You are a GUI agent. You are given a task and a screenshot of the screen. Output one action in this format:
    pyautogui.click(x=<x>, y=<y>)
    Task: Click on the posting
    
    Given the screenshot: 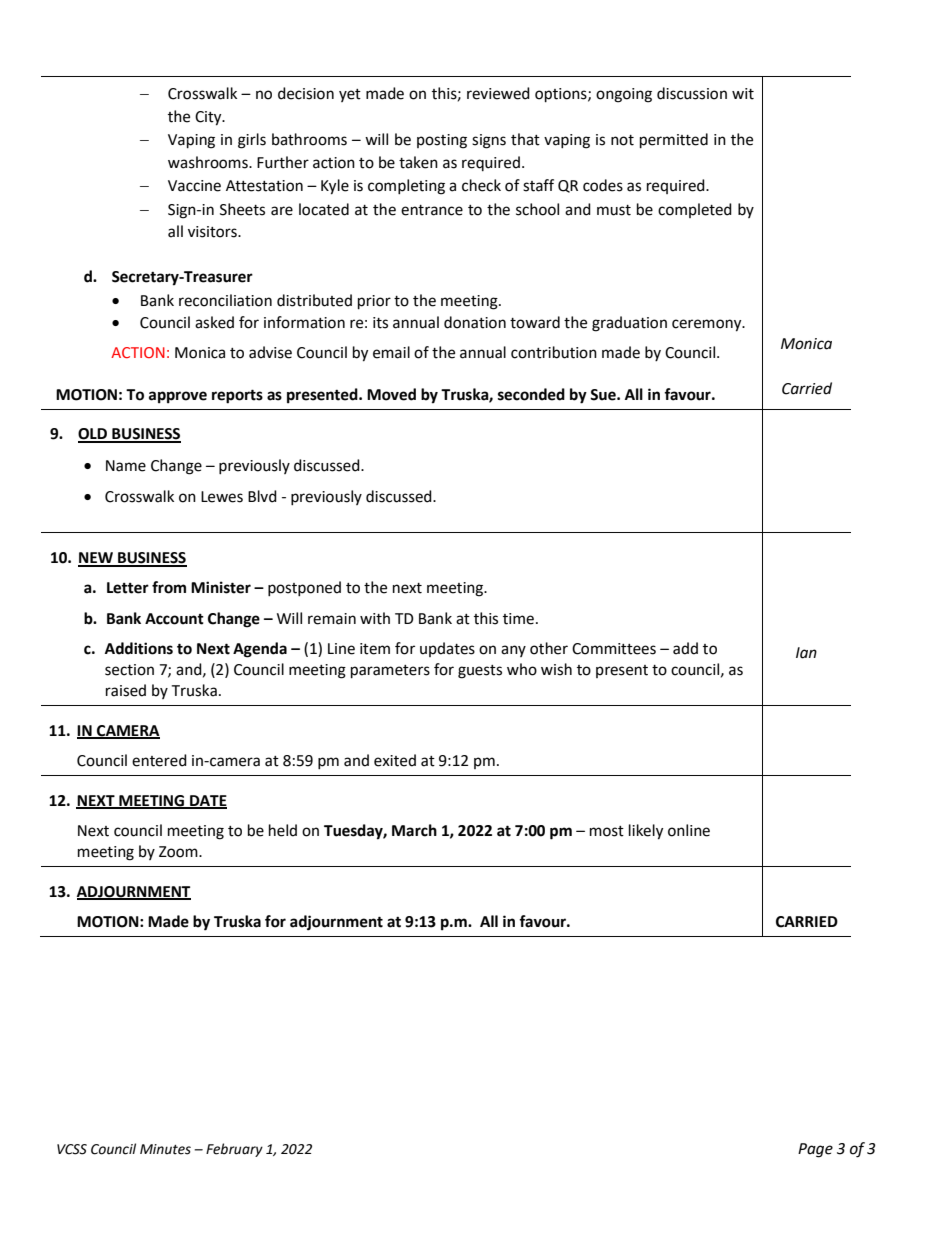 What is the action you would take?
    pyautogui.click(x=442, y=141)
